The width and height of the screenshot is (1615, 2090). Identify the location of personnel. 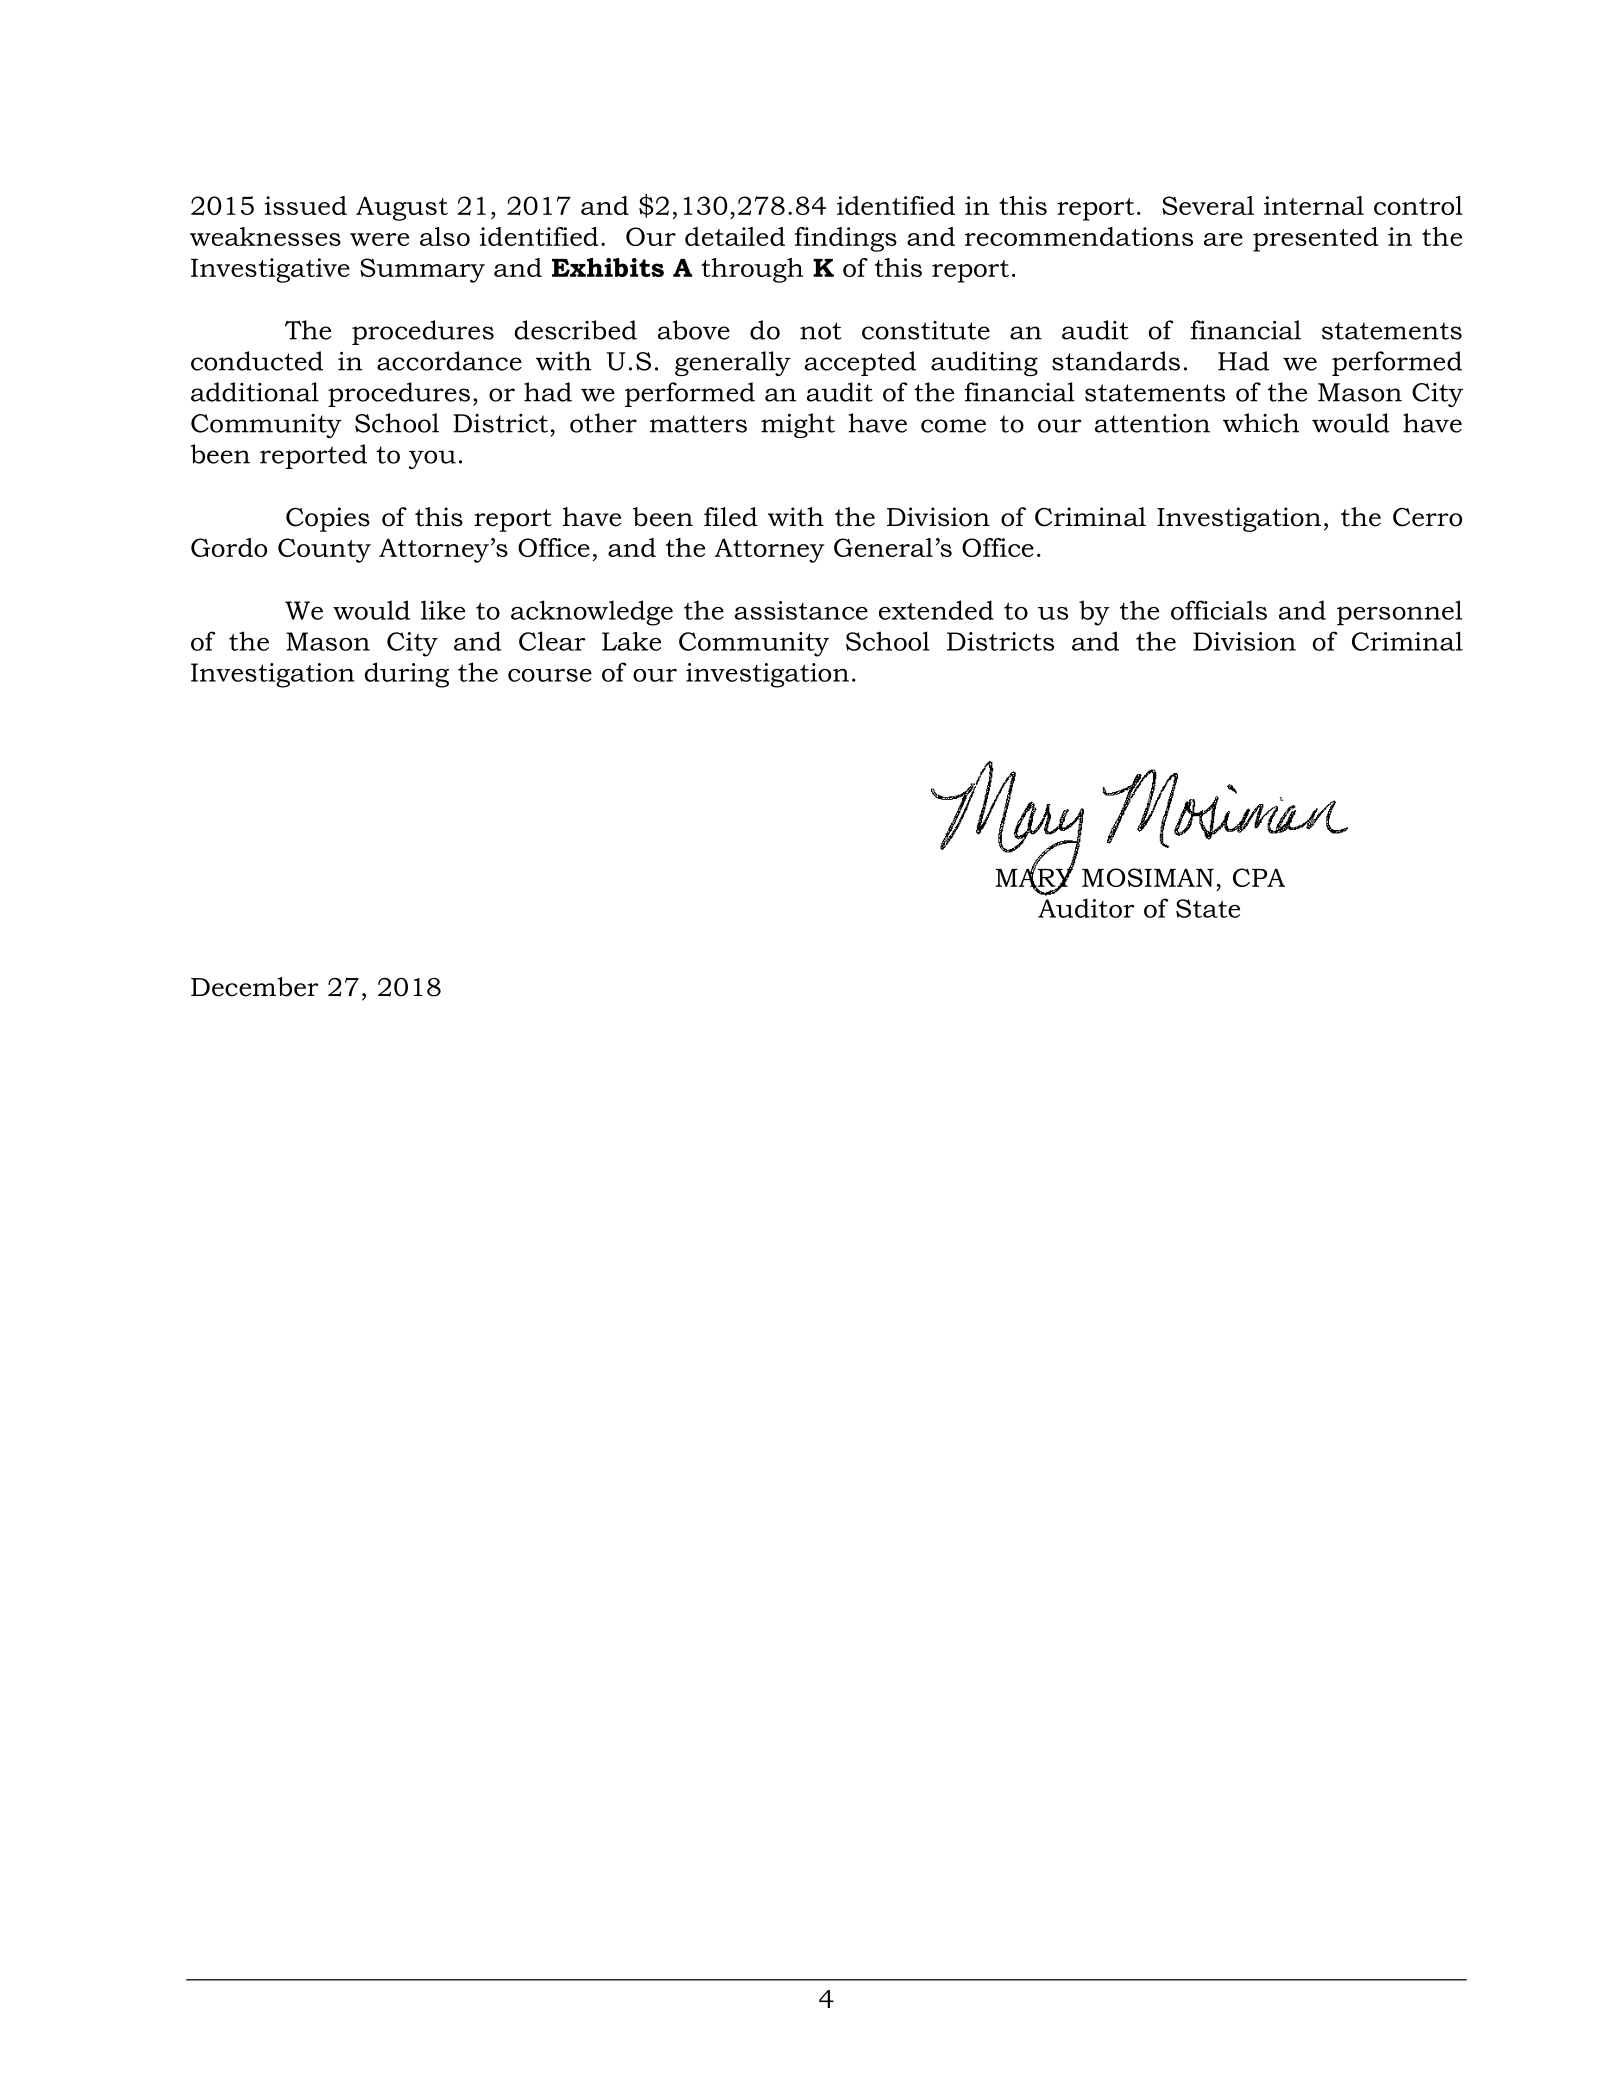
(1399, 613).
